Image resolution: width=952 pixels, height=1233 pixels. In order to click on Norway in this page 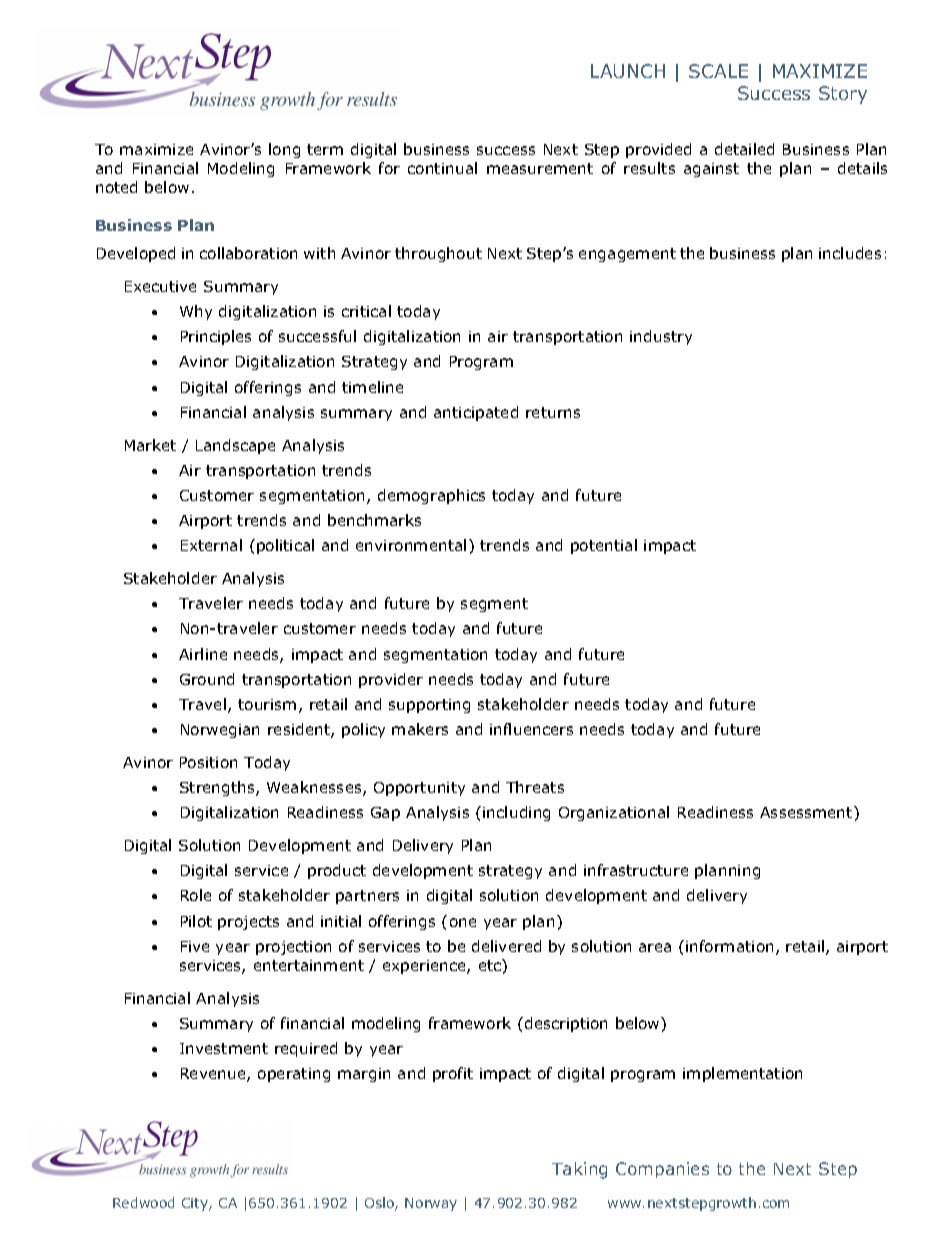, I will do `click(431, 1204)`.
